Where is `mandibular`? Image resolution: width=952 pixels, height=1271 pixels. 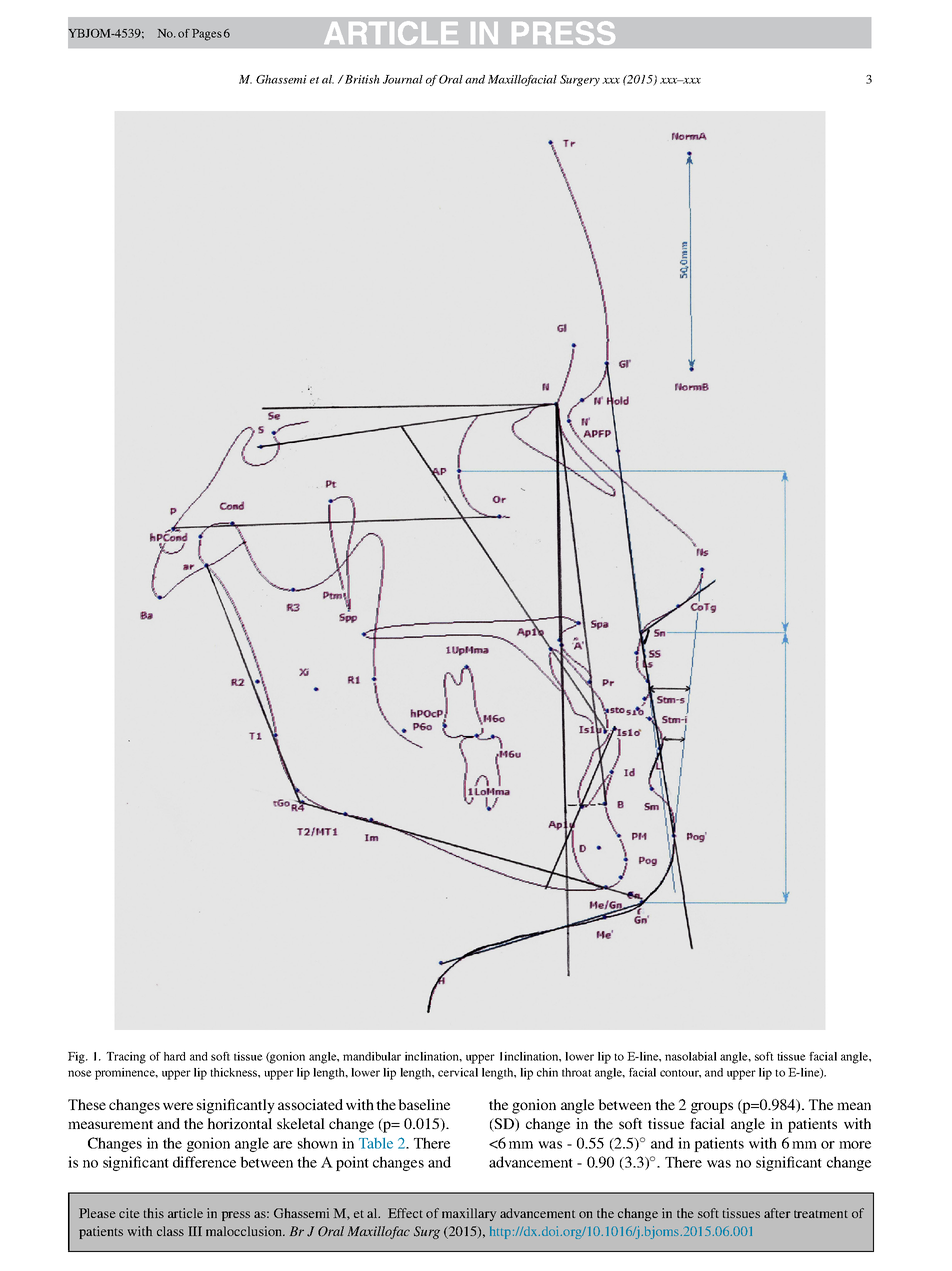 mandibular is located at coordinates (372, 1056).
